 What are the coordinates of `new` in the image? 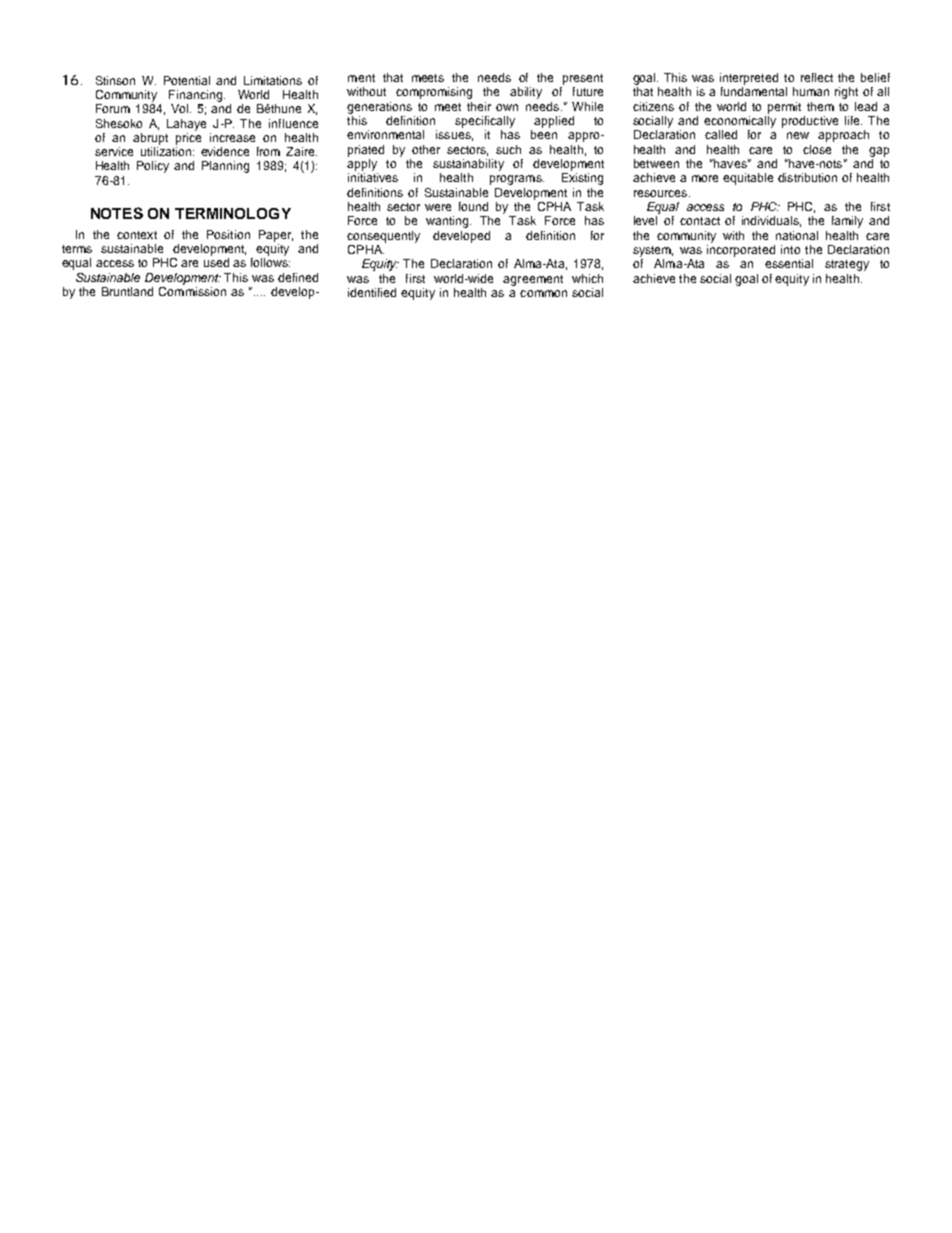 It's located at (798, 135).
